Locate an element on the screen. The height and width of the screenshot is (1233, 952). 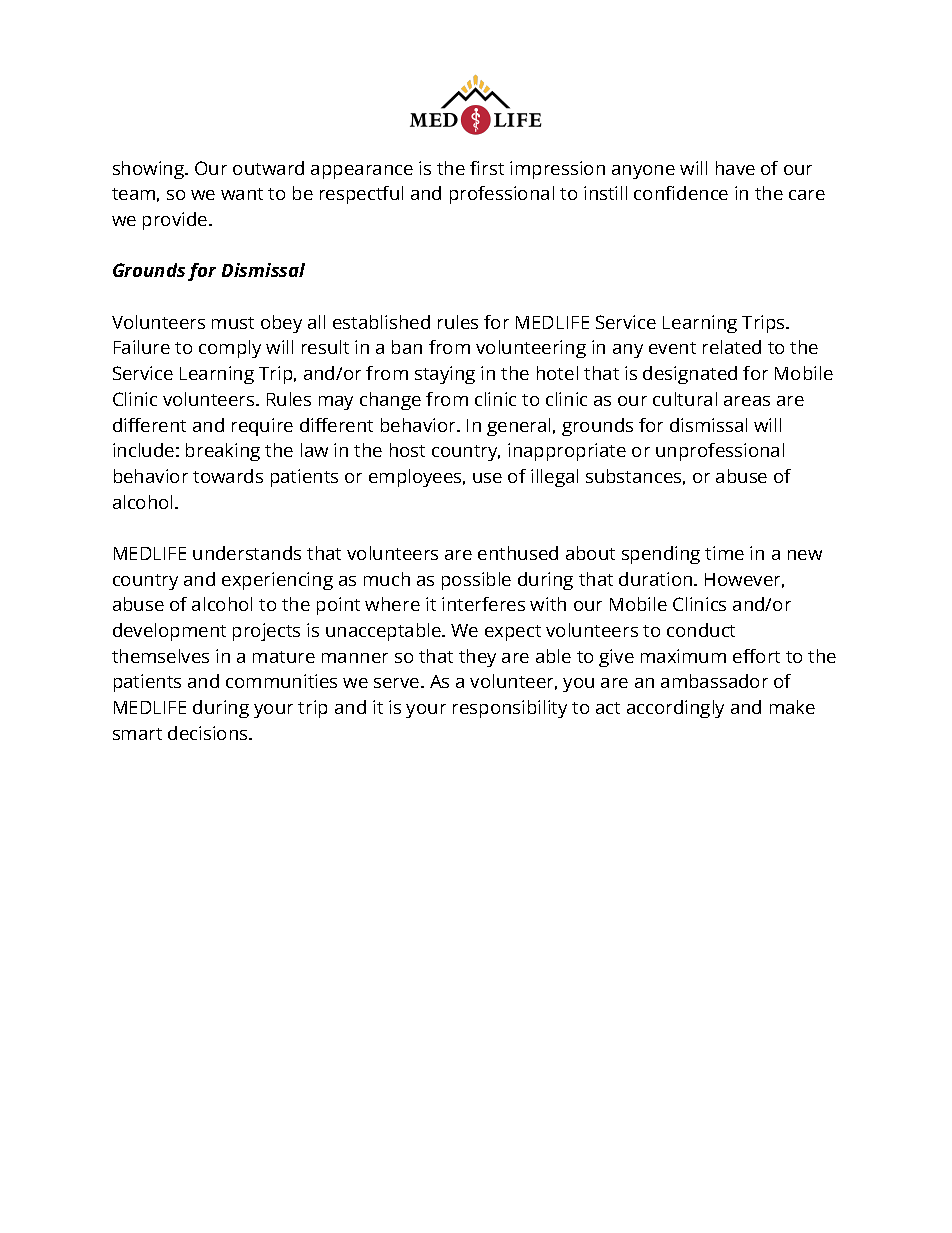
have is located at coordinates (735, 168).
